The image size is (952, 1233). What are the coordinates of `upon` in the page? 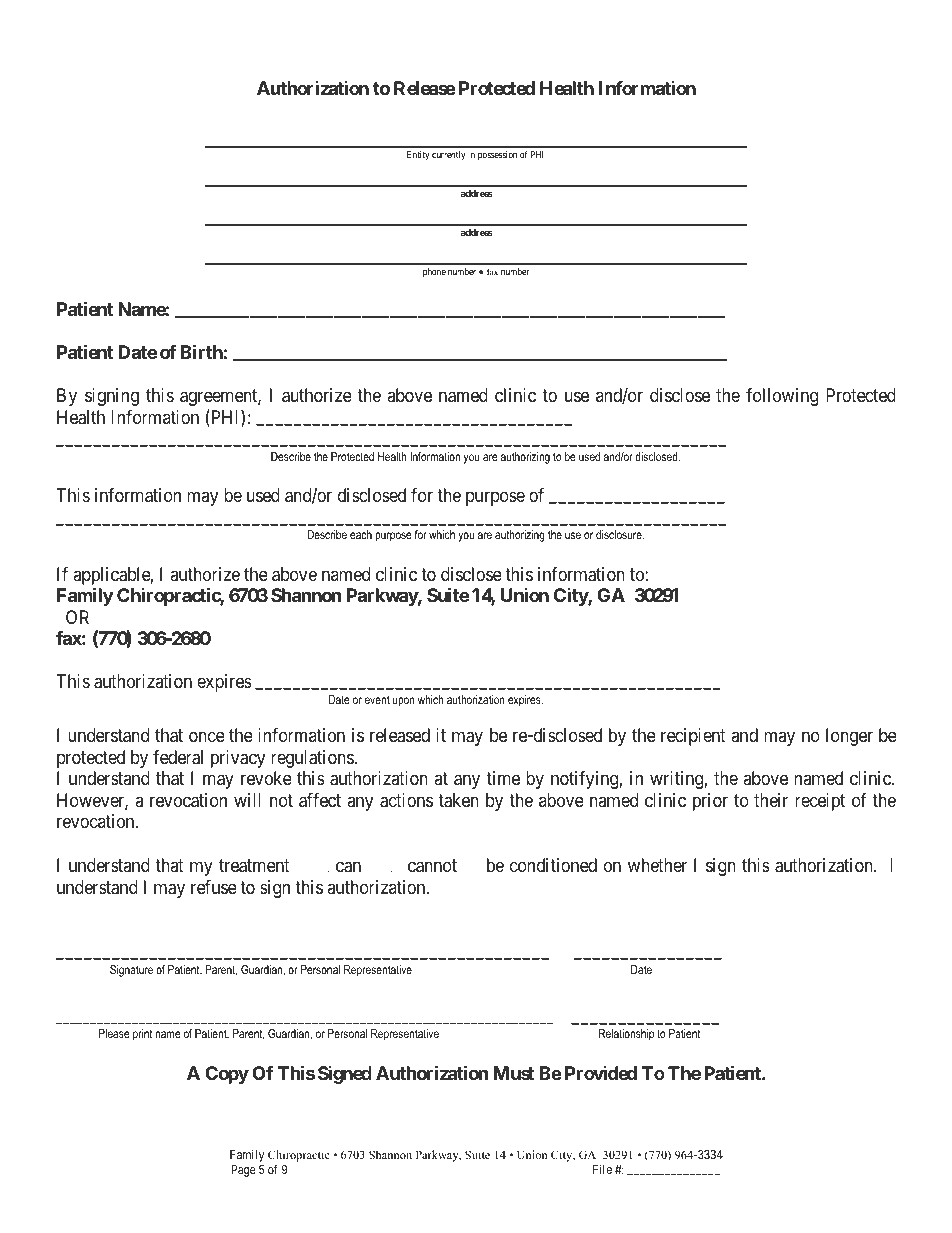 It's located at (404, 702).
